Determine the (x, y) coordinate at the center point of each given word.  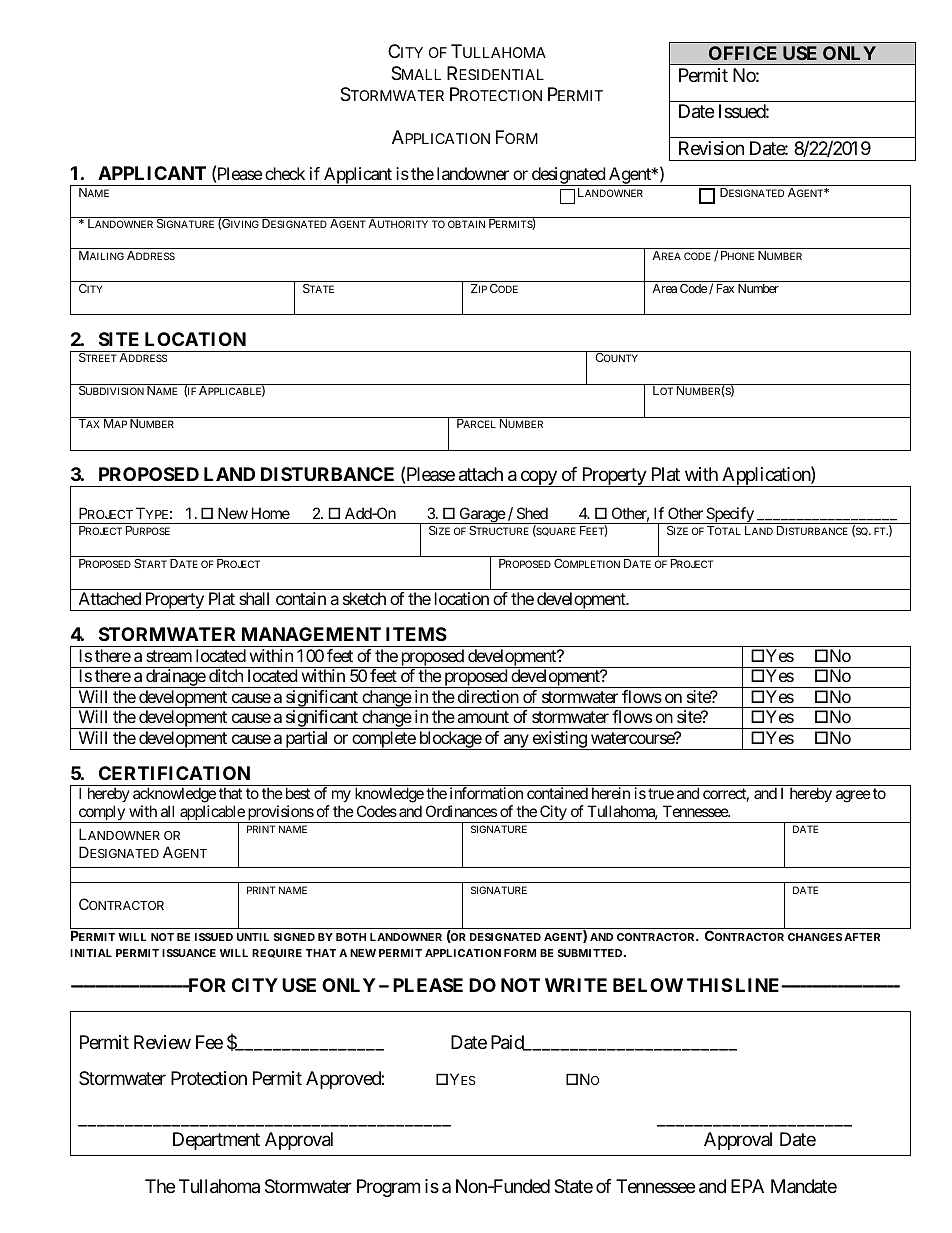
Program (388, 1188)
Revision (711, 148)
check (285, 173)
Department (216, 1141)
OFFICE (743, 53)
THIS (709, 985)
